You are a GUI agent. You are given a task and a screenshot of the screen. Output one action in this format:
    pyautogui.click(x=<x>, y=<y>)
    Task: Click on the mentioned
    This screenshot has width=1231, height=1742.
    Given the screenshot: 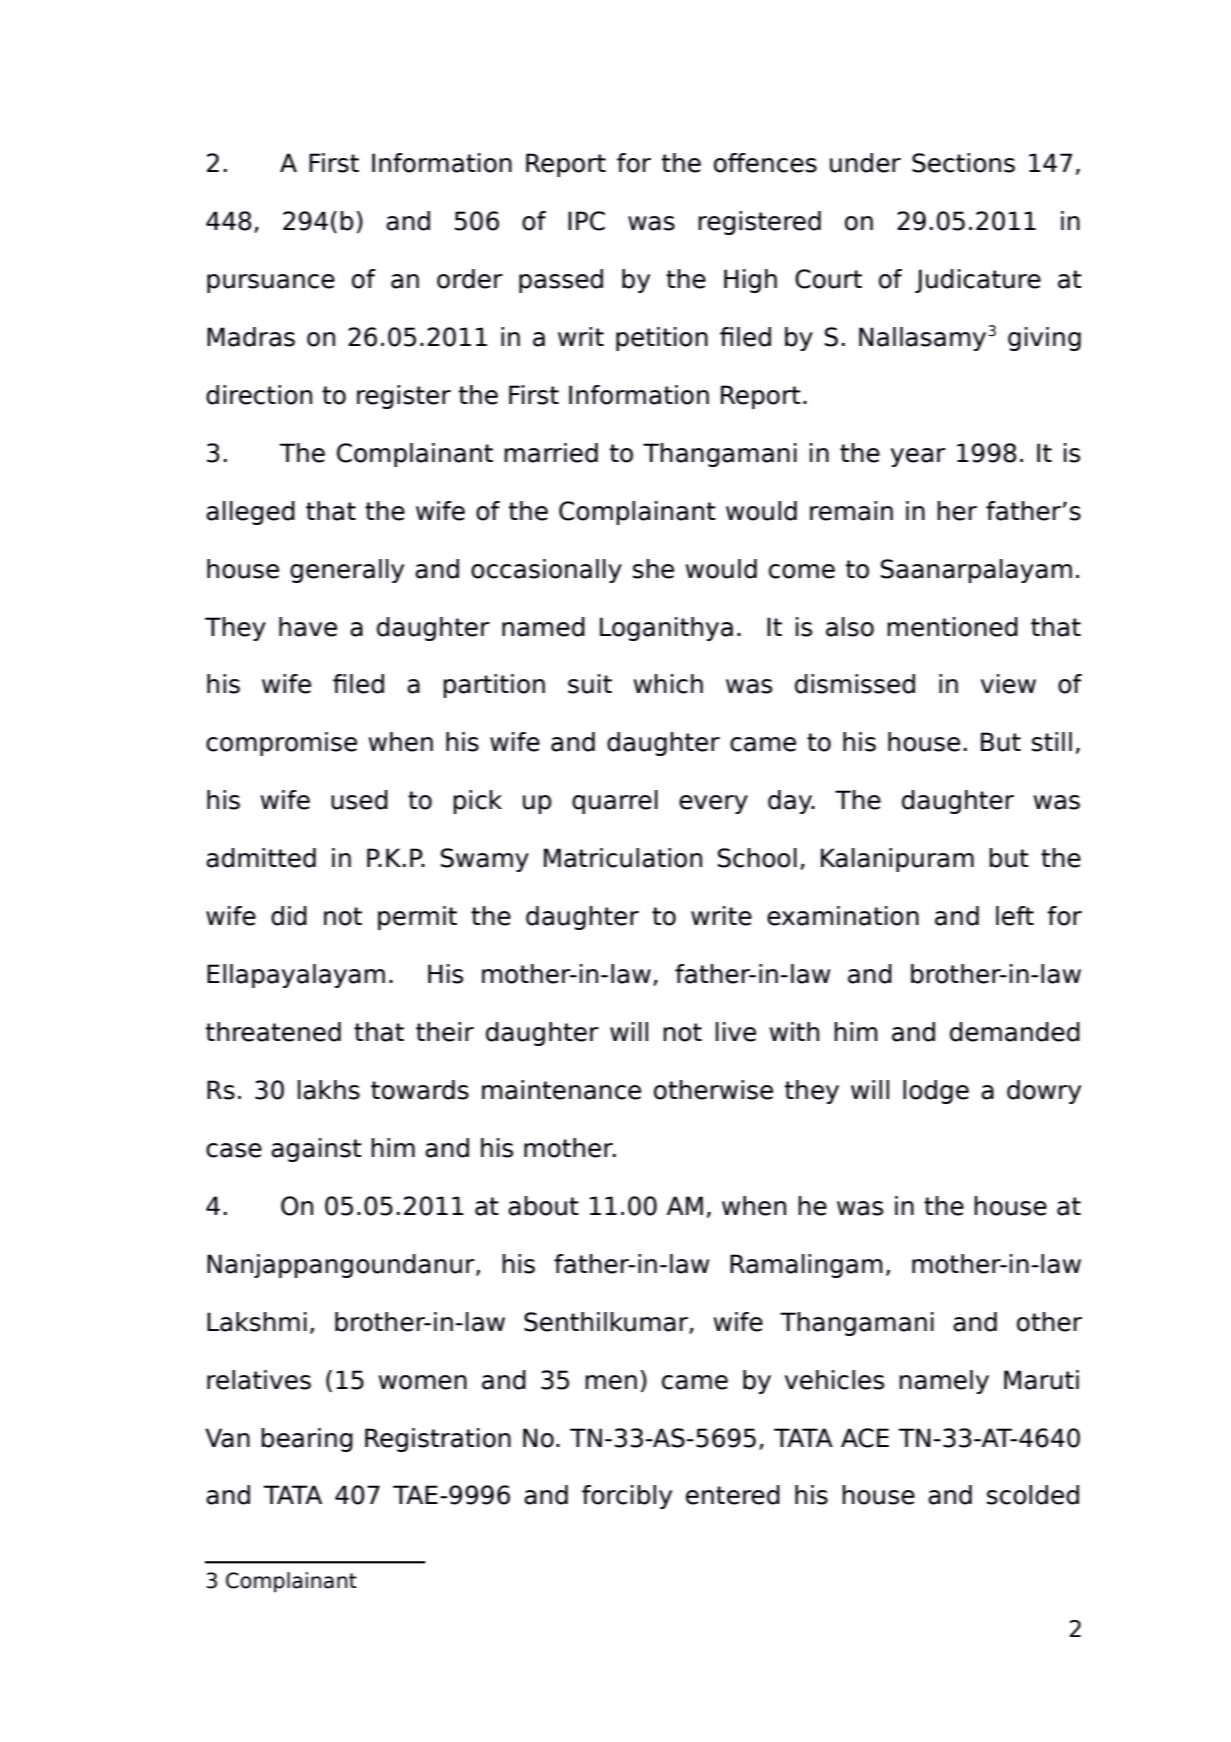 What is the action you would take?
    pyautogui.click(x=952, y=627)
